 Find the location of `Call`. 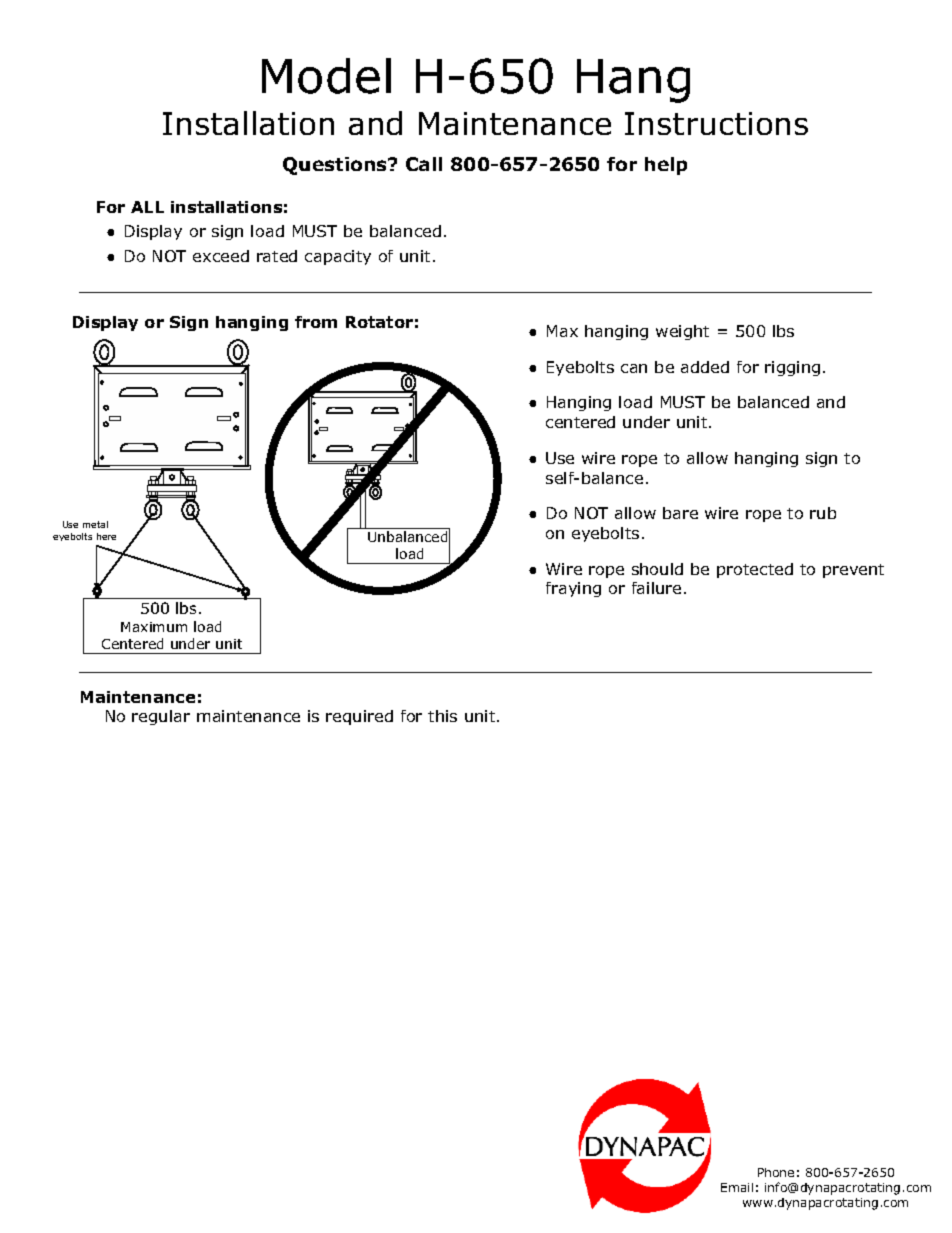

Call is located at coordinates (424, 164).
